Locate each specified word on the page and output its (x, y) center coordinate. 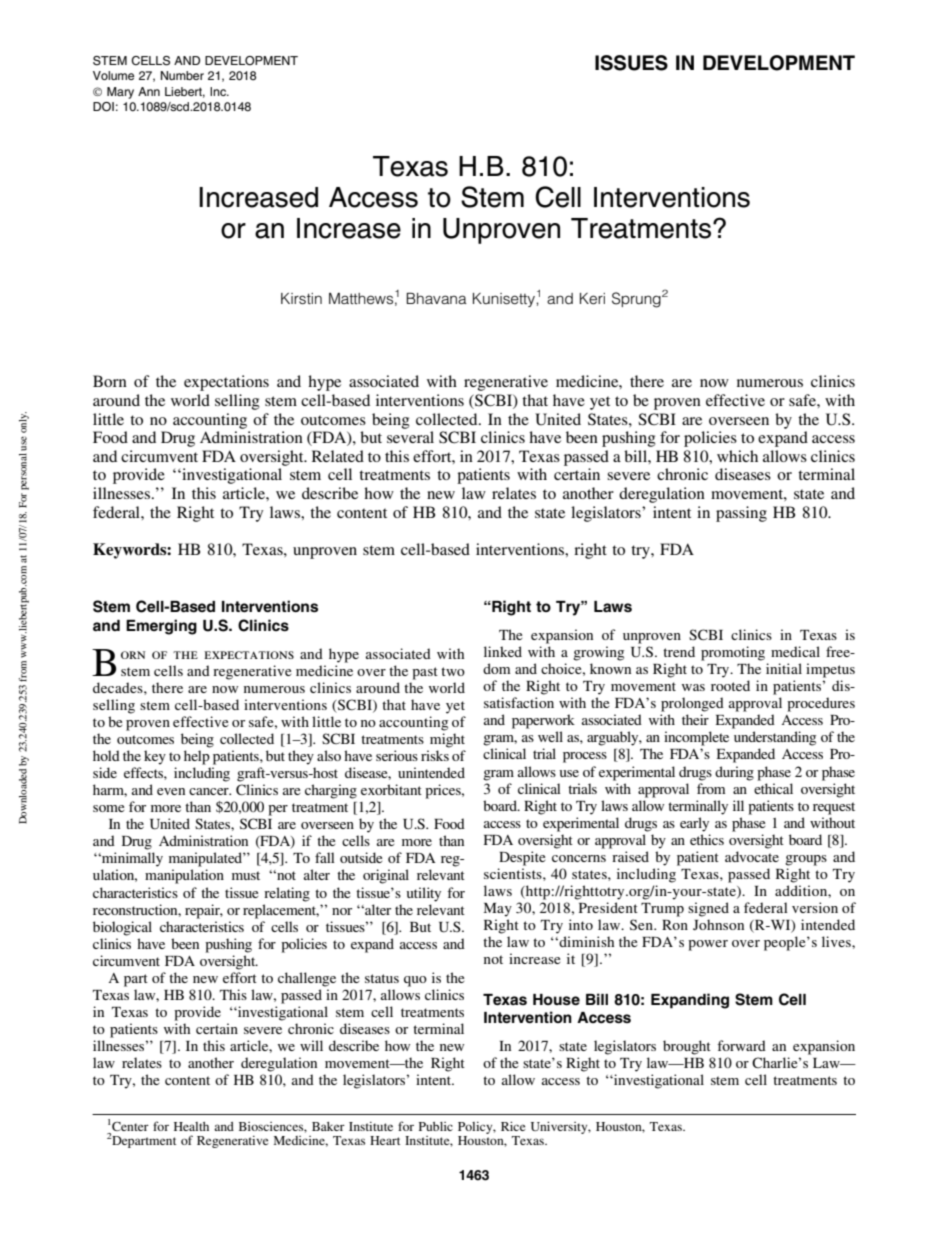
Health (191, 1126)
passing (741, 514)
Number (182, 75)
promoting (733, 653)
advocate (752, 856)
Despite (522, 858)
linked (503, 651)
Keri (592, 299)
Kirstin (301, 298)
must (246, 875)
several (410, 437)
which (737, 456)
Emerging (161, 627)
